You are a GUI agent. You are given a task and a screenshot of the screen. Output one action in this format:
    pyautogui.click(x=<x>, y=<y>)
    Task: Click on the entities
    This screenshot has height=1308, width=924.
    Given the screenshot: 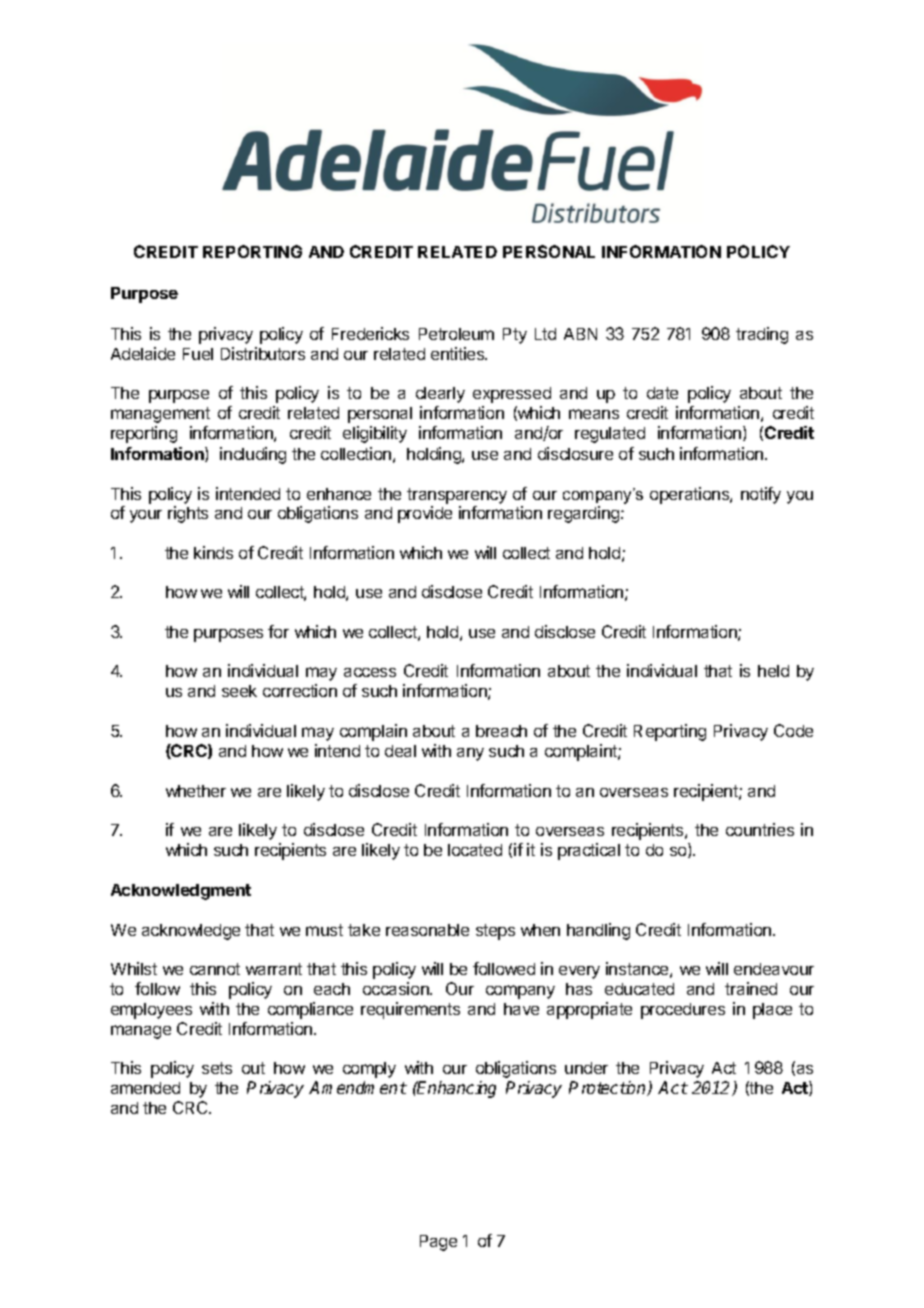 What is the action you would take?
    pyautogui.click(x=459, y=353)
